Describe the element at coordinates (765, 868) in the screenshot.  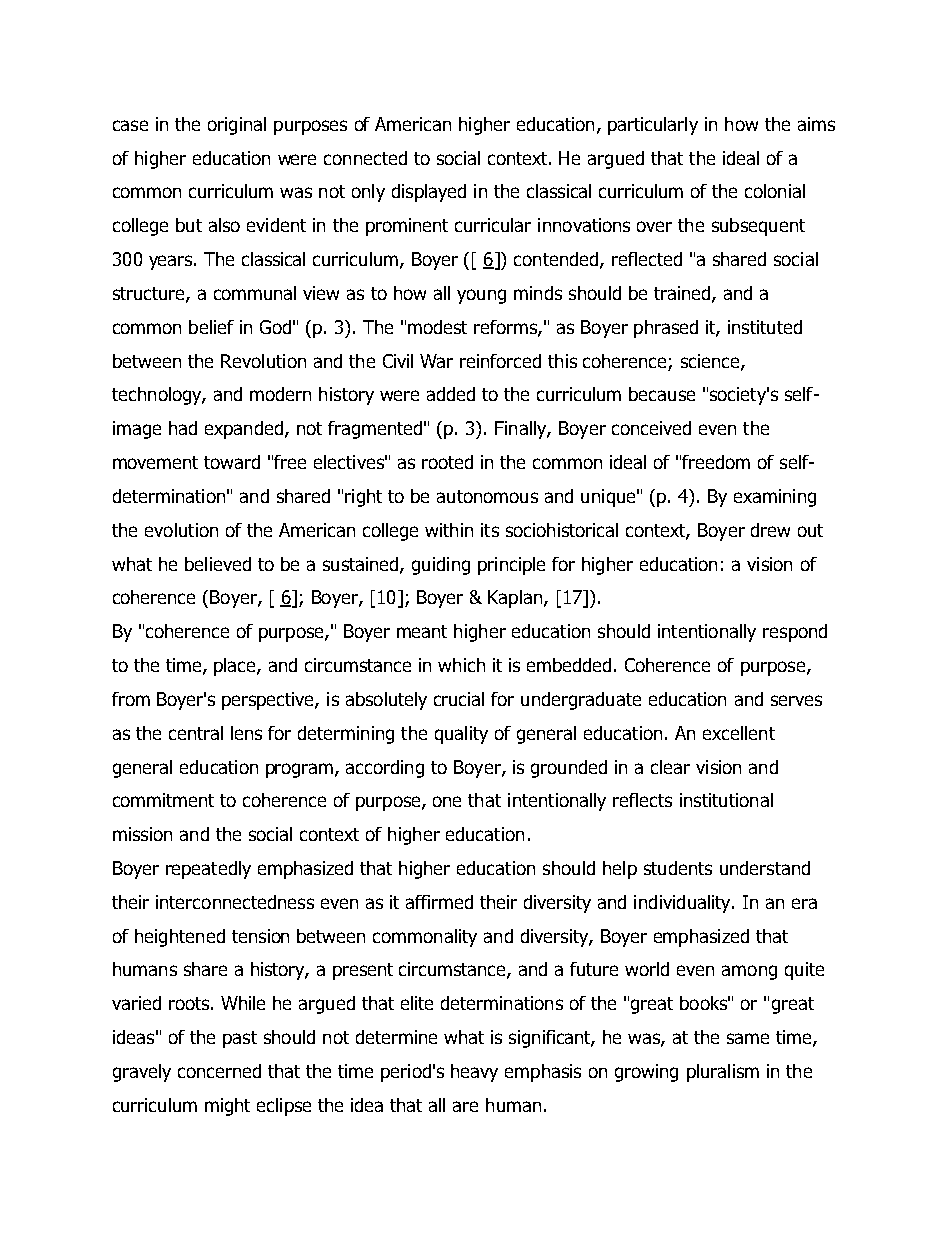
I see `understand` at that location.
